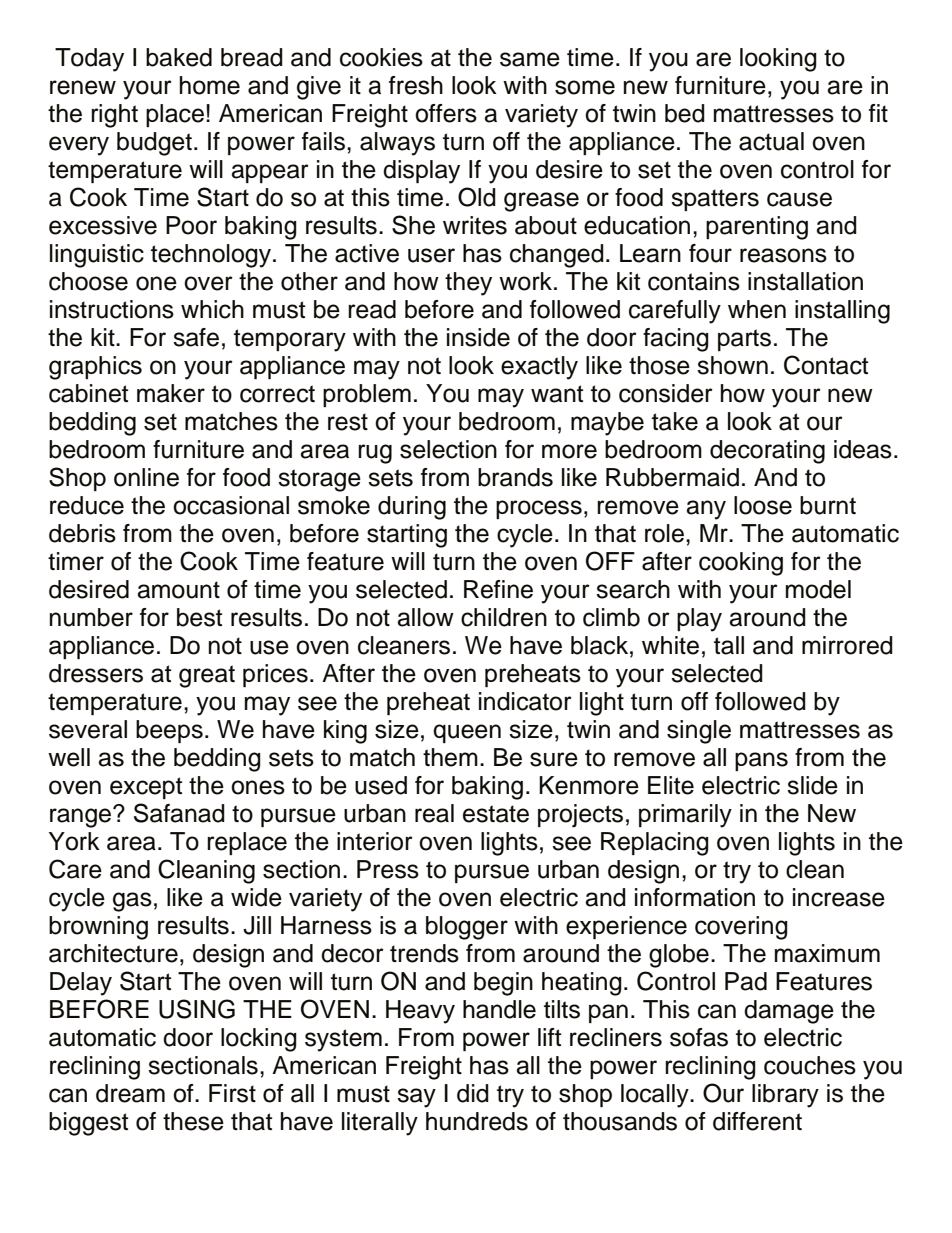 The width and height of the screenshot is (952, 1233). I want to click on actual, so click(771, 141).
